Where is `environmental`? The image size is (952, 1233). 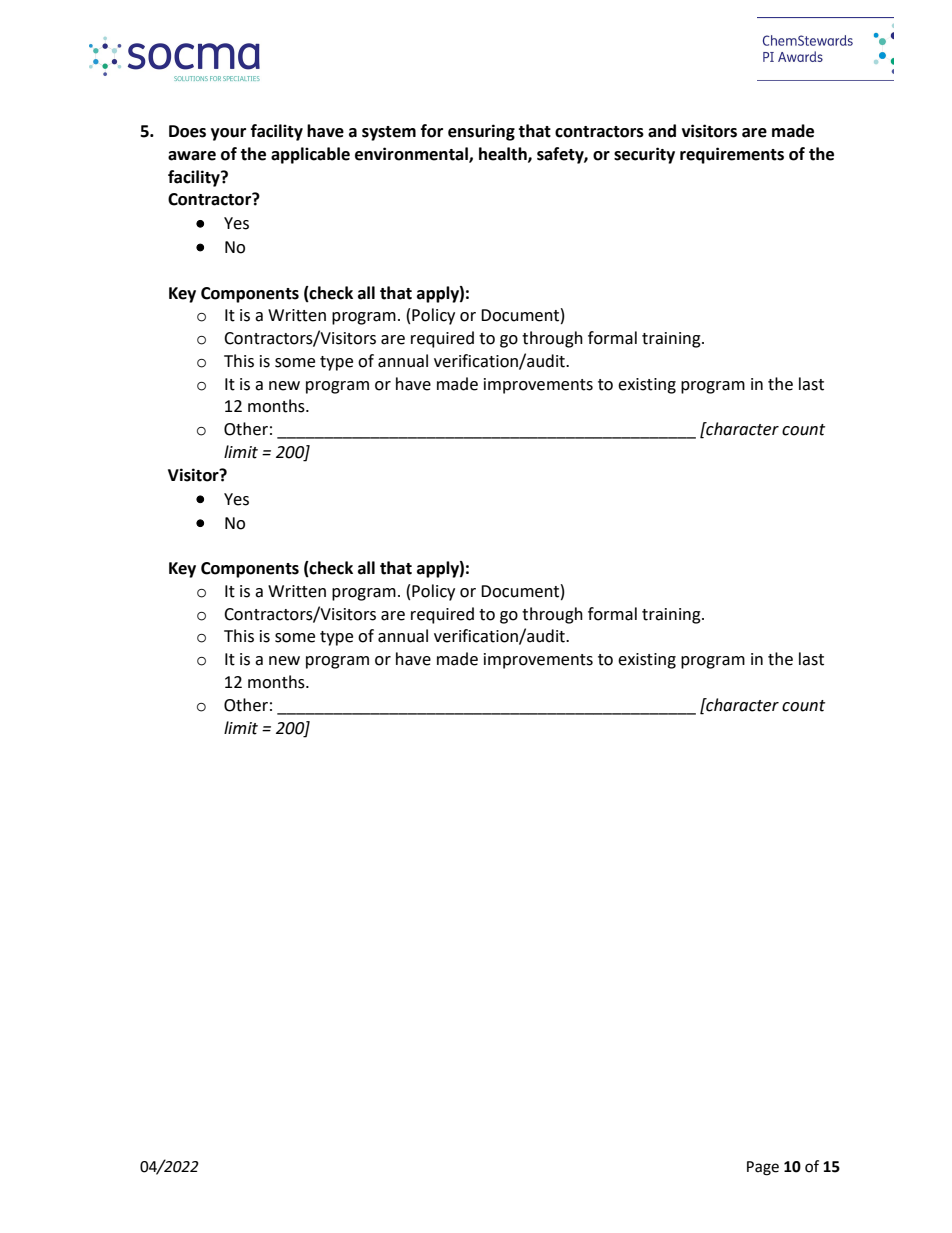 environmental is located at coordinates (412, 154).
